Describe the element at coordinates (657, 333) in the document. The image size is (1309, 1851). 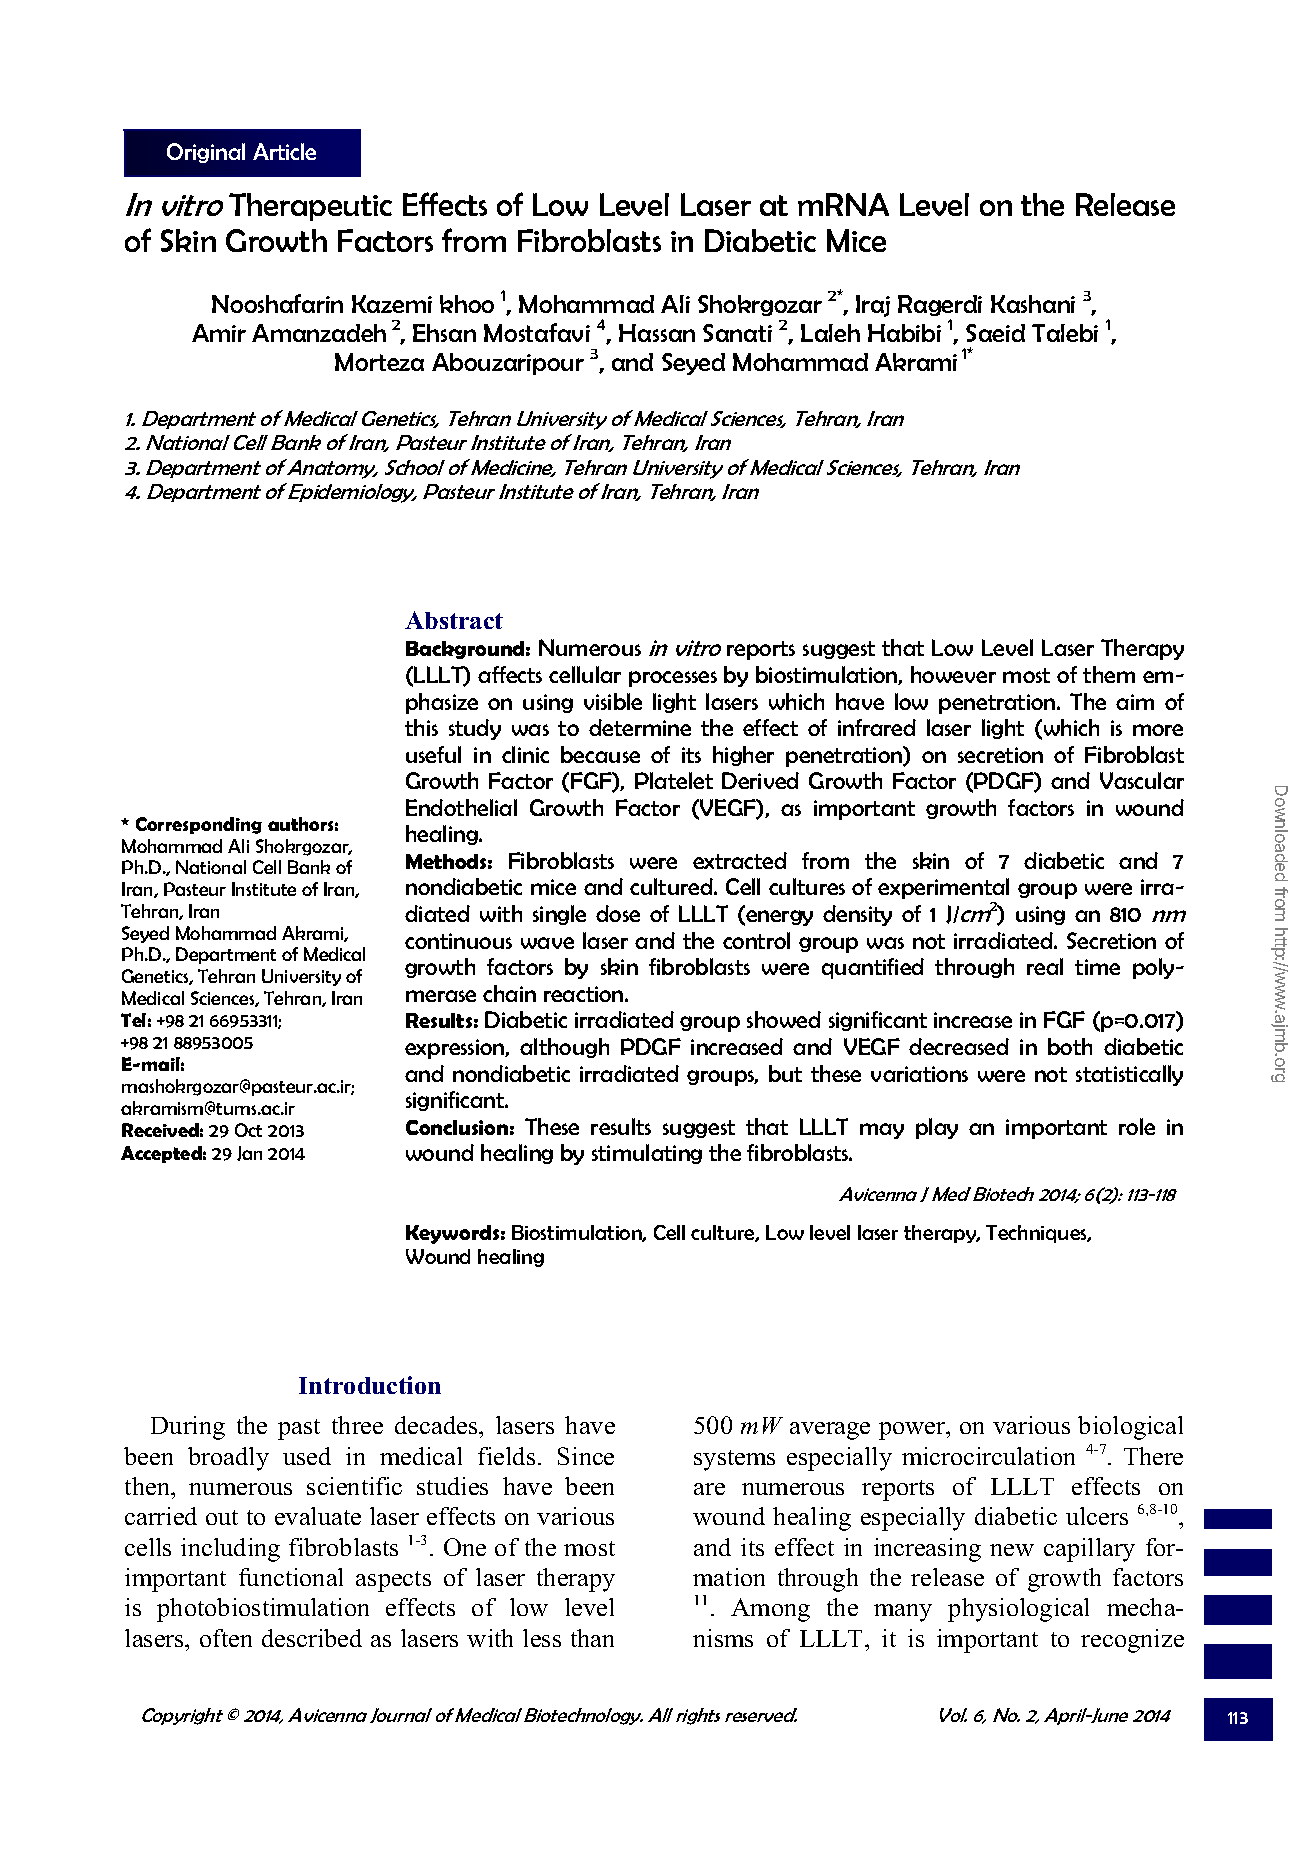
I see `Hassan` at that location.
